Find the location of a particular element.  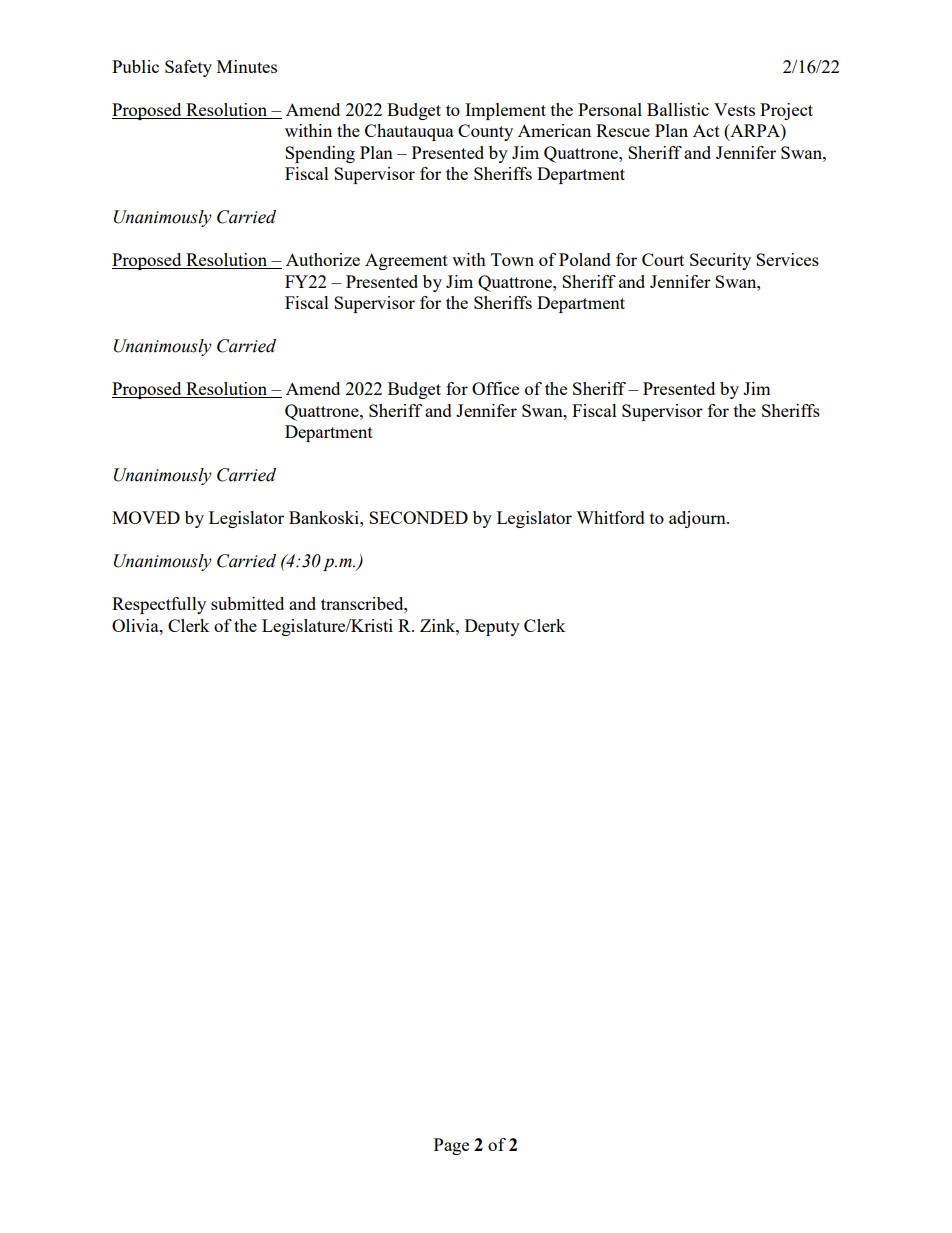

Deputy is located at coordinates (492, 627).
